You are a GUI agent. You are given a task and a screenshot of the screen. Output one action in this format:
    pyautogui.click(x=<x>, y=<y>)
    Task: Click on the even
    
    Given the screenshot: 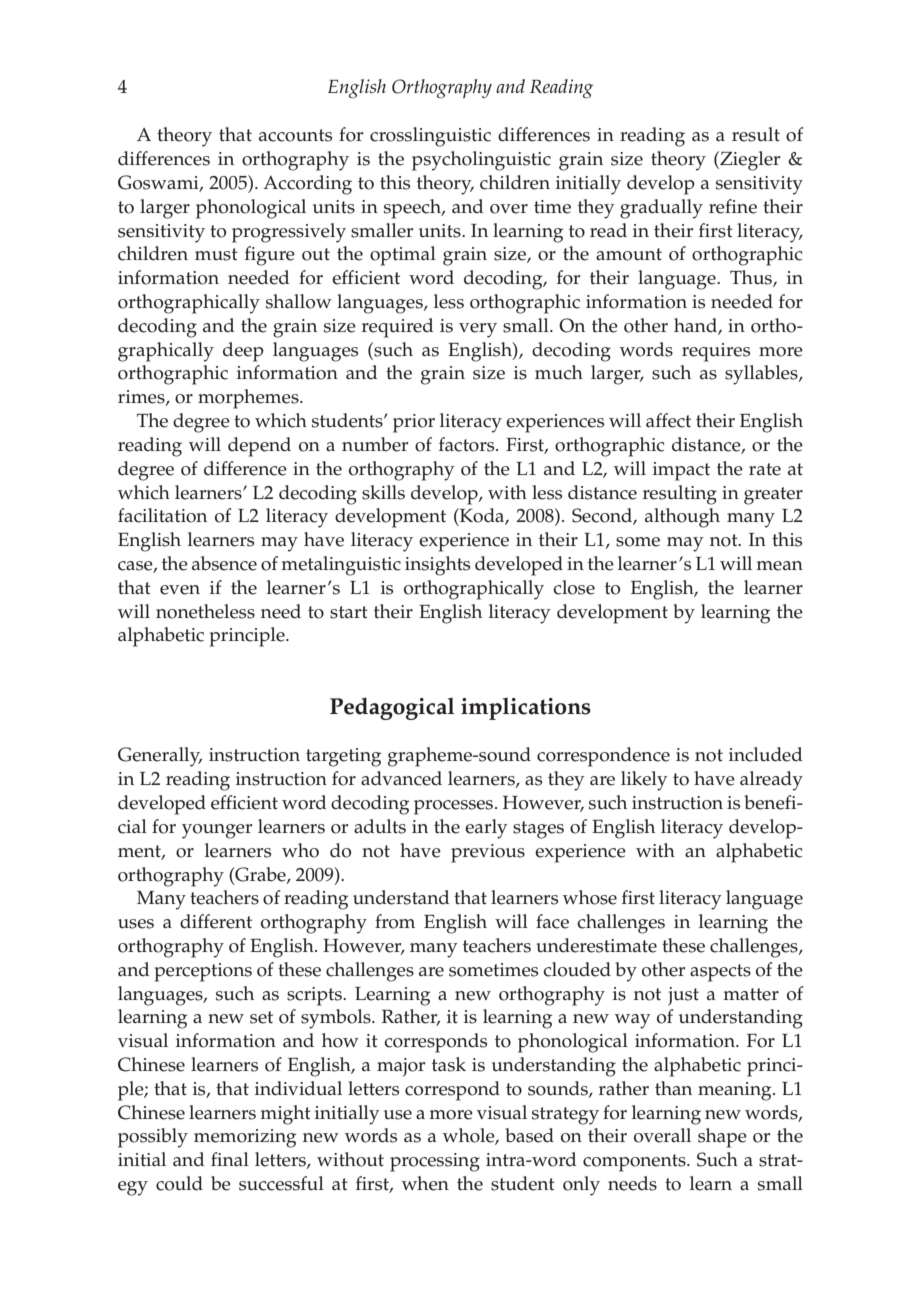 What is the action you would take?
    pyautogui.click(x=180, y=590)
